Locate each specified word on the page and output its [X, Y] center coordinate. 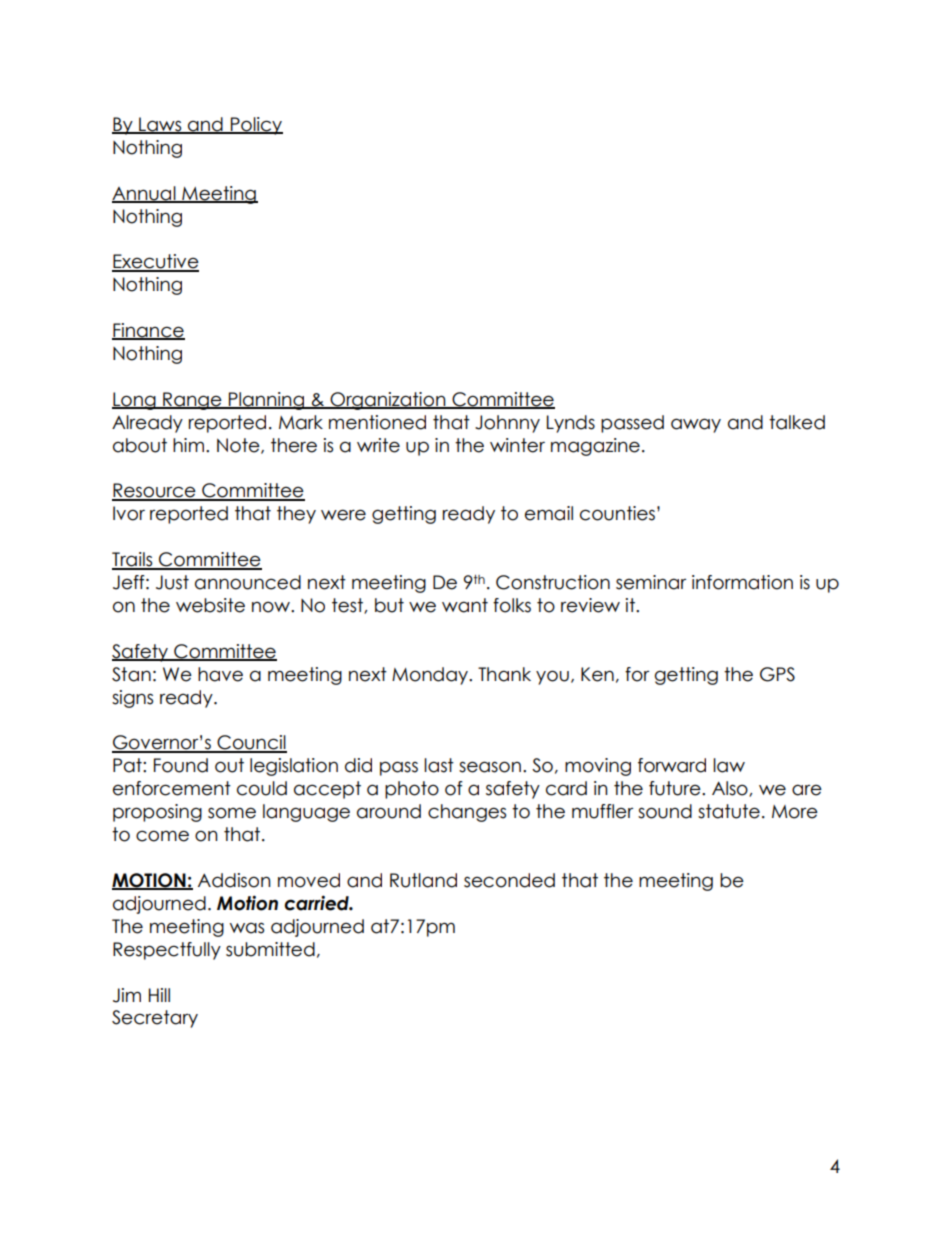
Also [731, 789]
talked [797, 422]
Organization [388, 401]
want [465, 605]
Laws [160, 125]
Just [172, 582]
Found [181, 765]
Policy [255, 126]
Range [192, 401]
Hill [159, 995]
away [696, 425]
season [490, 767]
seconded [509, 880]
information [742, 582]
